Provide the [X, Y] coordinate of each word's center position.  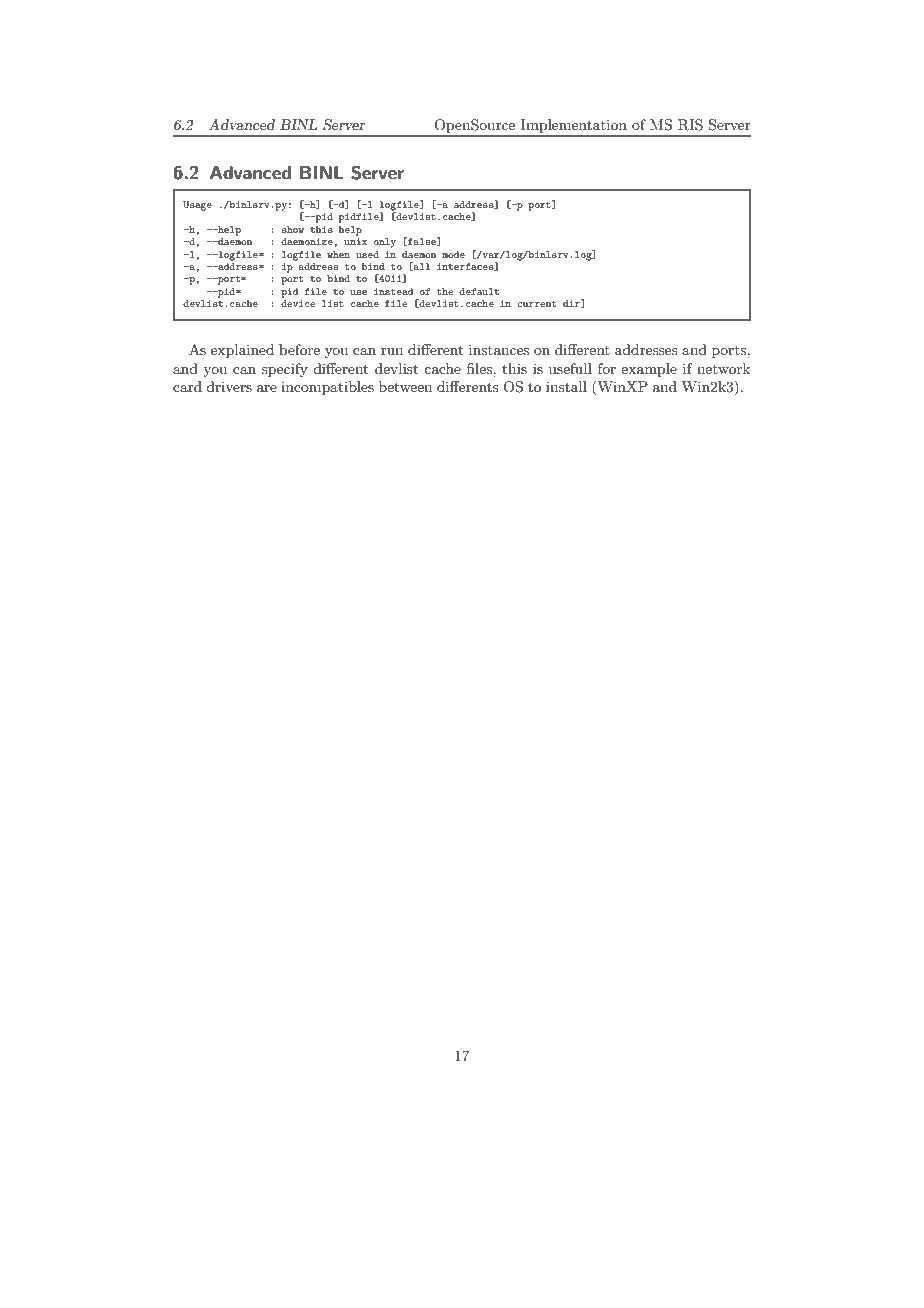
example [649, 370]
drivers [229, 386]
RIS [690, 125]
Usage [197, 206]
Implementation [574, 127]
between [405, 386]
